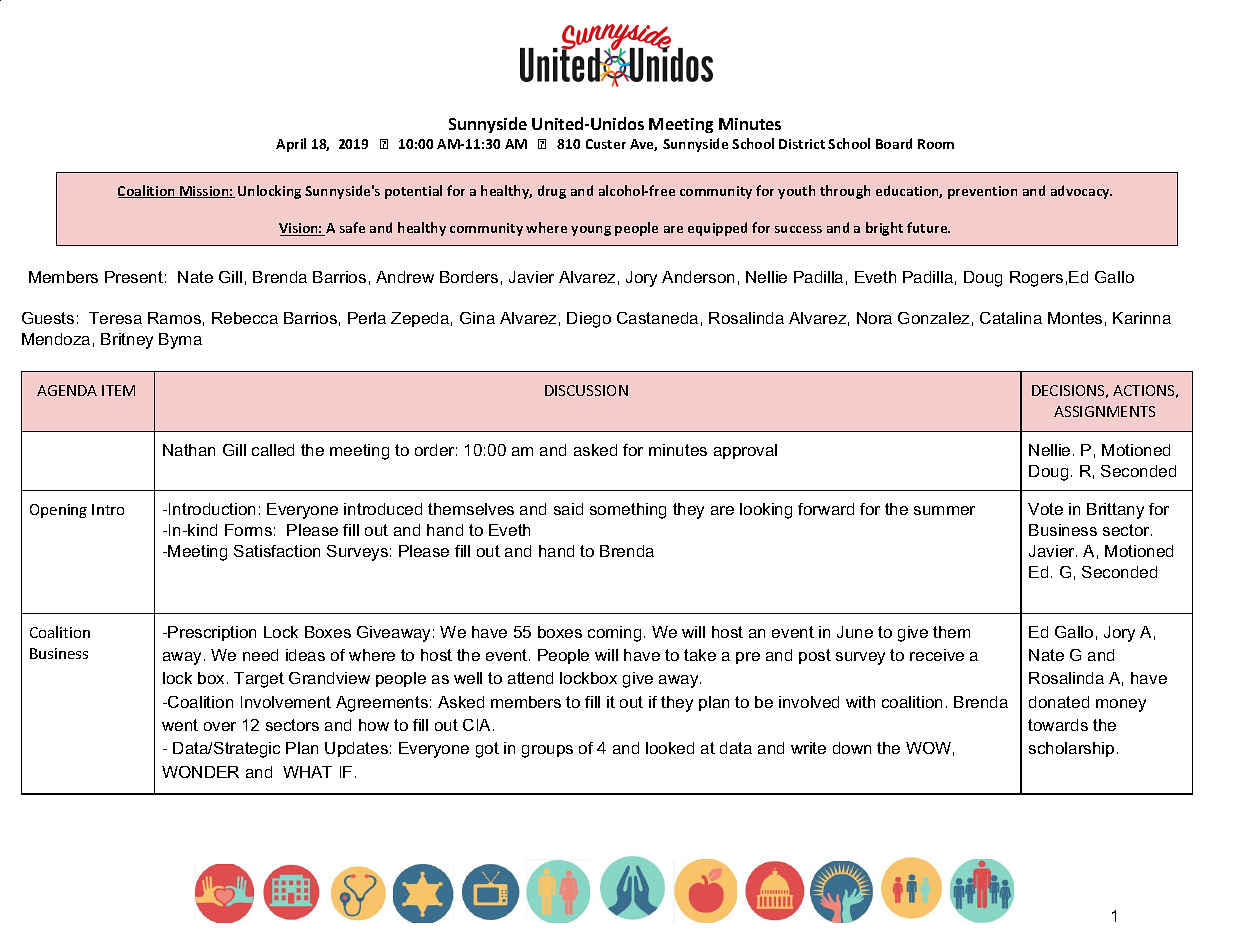 The width and height of the screenshot is (1233, 952). What do you see at coordinates (547, 751) in the screenshot?
I see `groups` at bounding box center [547, 751].
